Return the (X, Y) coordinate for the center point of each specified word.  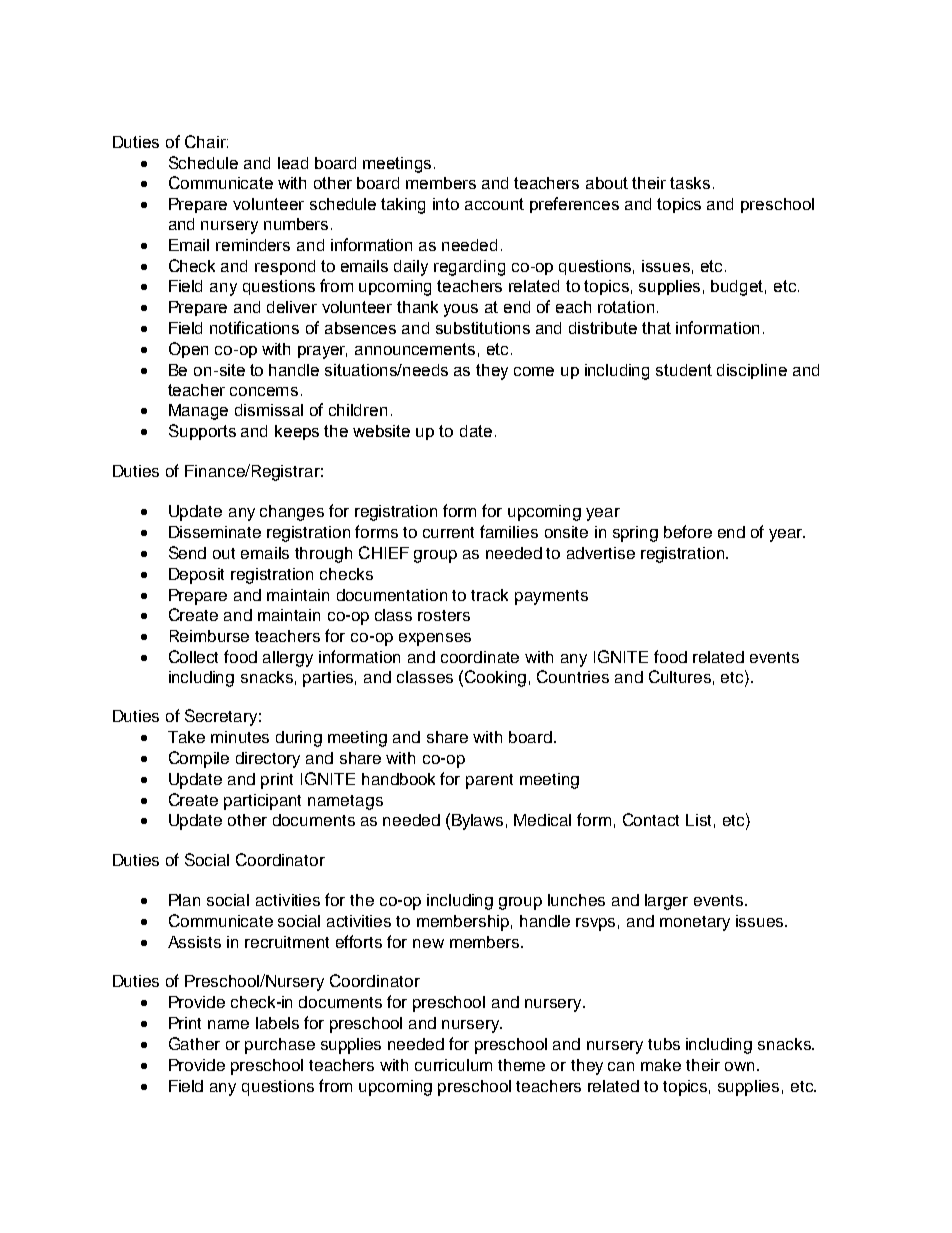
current (448, 532)
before (688, 531)
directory (268, 760)
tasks (690, 183)
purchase (280, 1046)
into (446, 204)
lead (293, 163)
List (698, 820)
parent (489, 781)
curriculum (453, 1065)
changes (292, 513)
